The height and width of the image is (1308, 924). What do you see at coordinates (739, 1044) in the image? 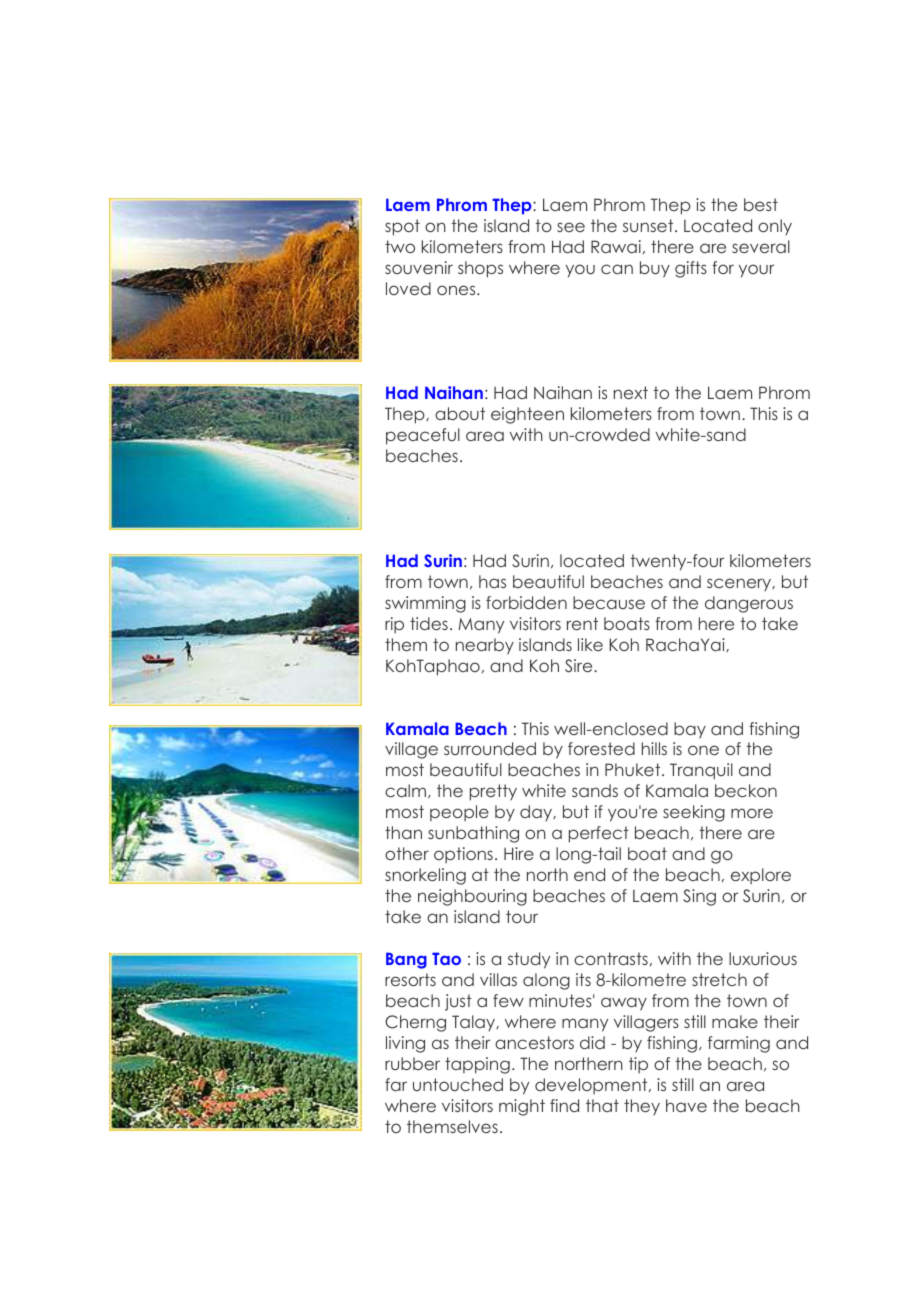
I see `farming` at bounding box center [739, 1044].
